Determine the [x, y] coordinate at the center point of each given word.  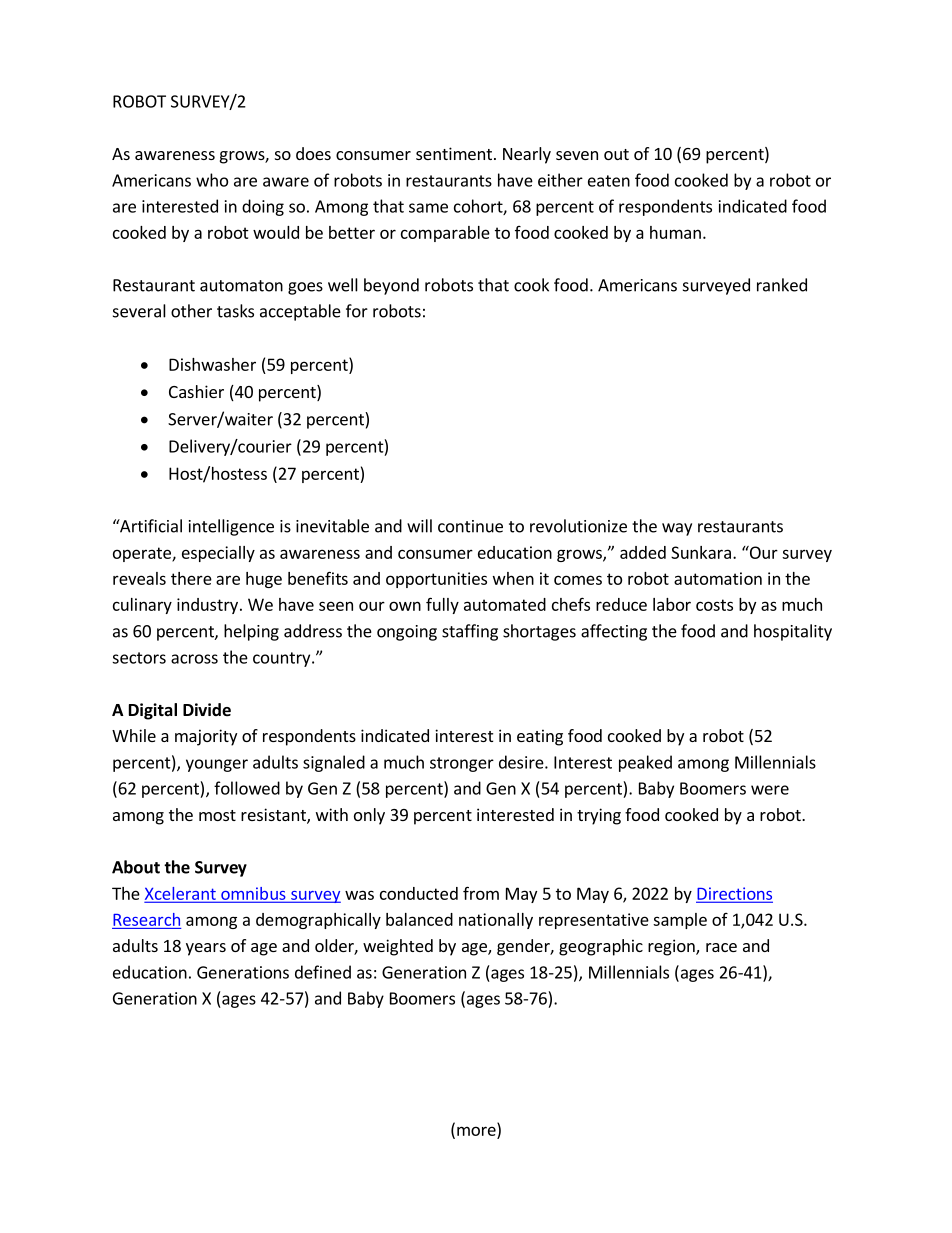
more [476, 1131]
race [721, 947]
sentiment [454, 153]
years [206, 949]
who [212, 180]
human [675, 232]
